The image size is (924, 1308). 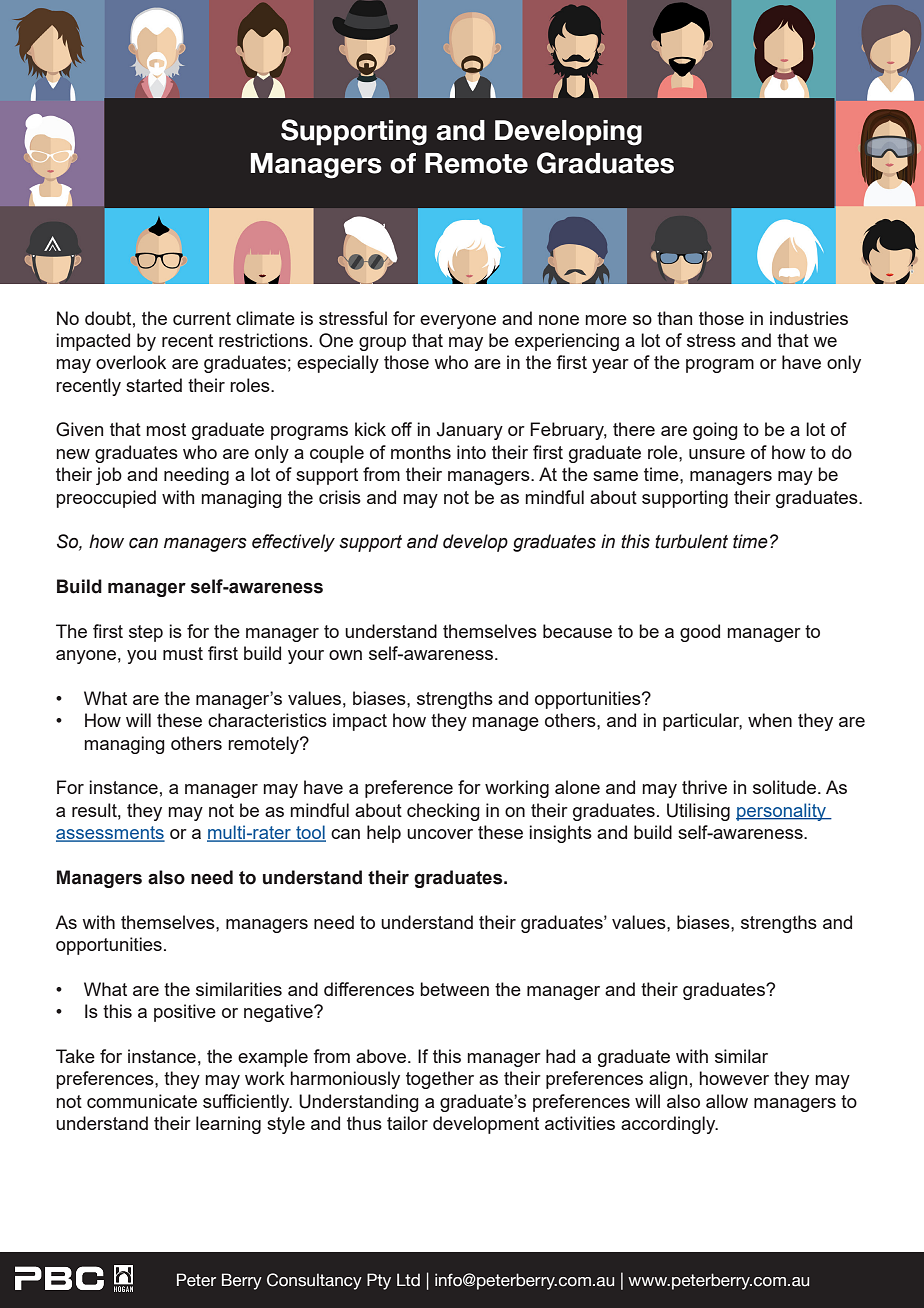 What do you see at coordinates (674, 318) in the screenshot?
I see `than` at bounding box center [674, 318].
